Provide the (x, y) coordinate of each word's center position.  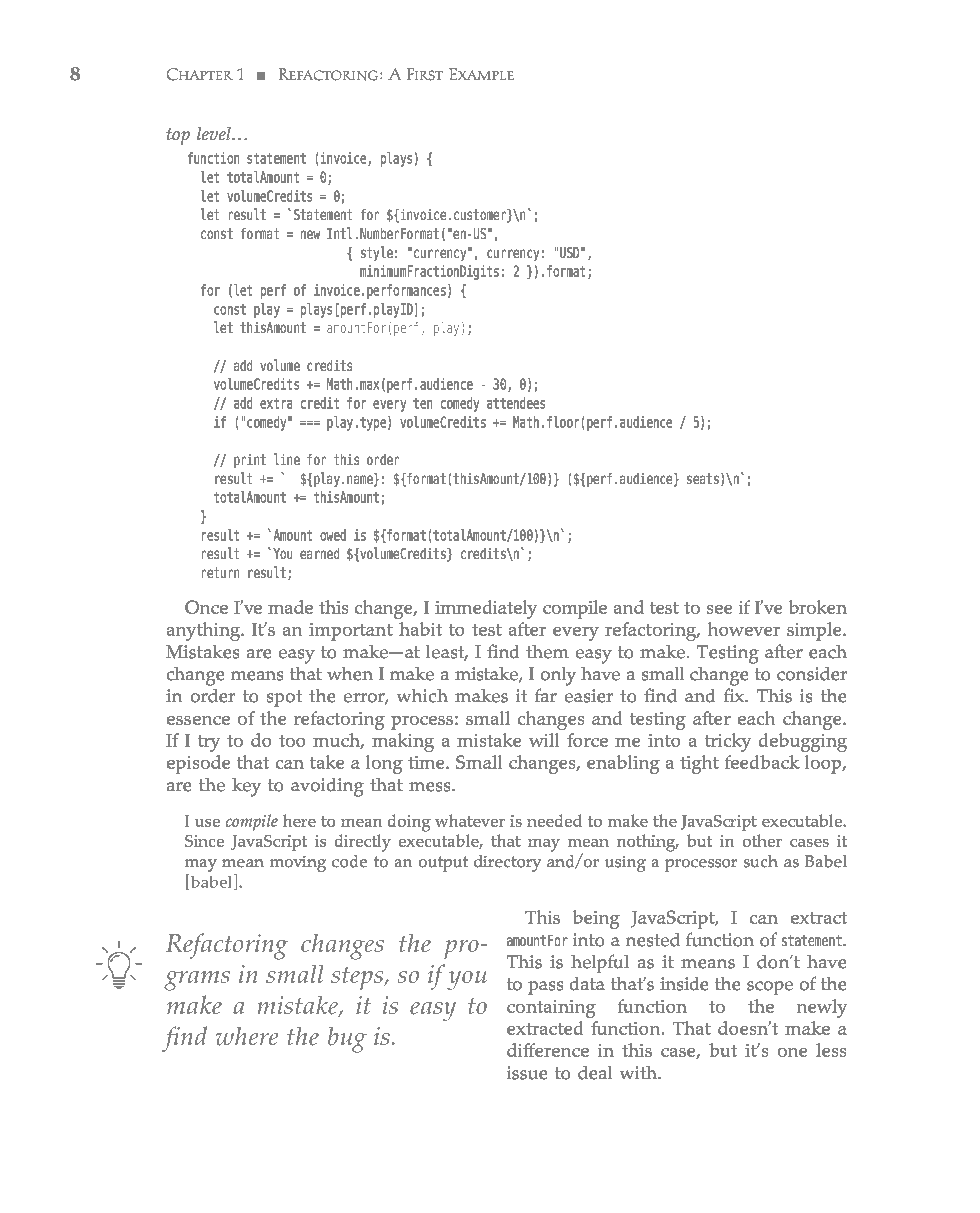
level (215, 133)
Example (481, 74)
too (292, 741)
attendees (516, 403)
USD (569, 252)
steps (358, 978)
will (544, 740)
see (719, 609)
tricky (728, 742)
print (250, 461)
